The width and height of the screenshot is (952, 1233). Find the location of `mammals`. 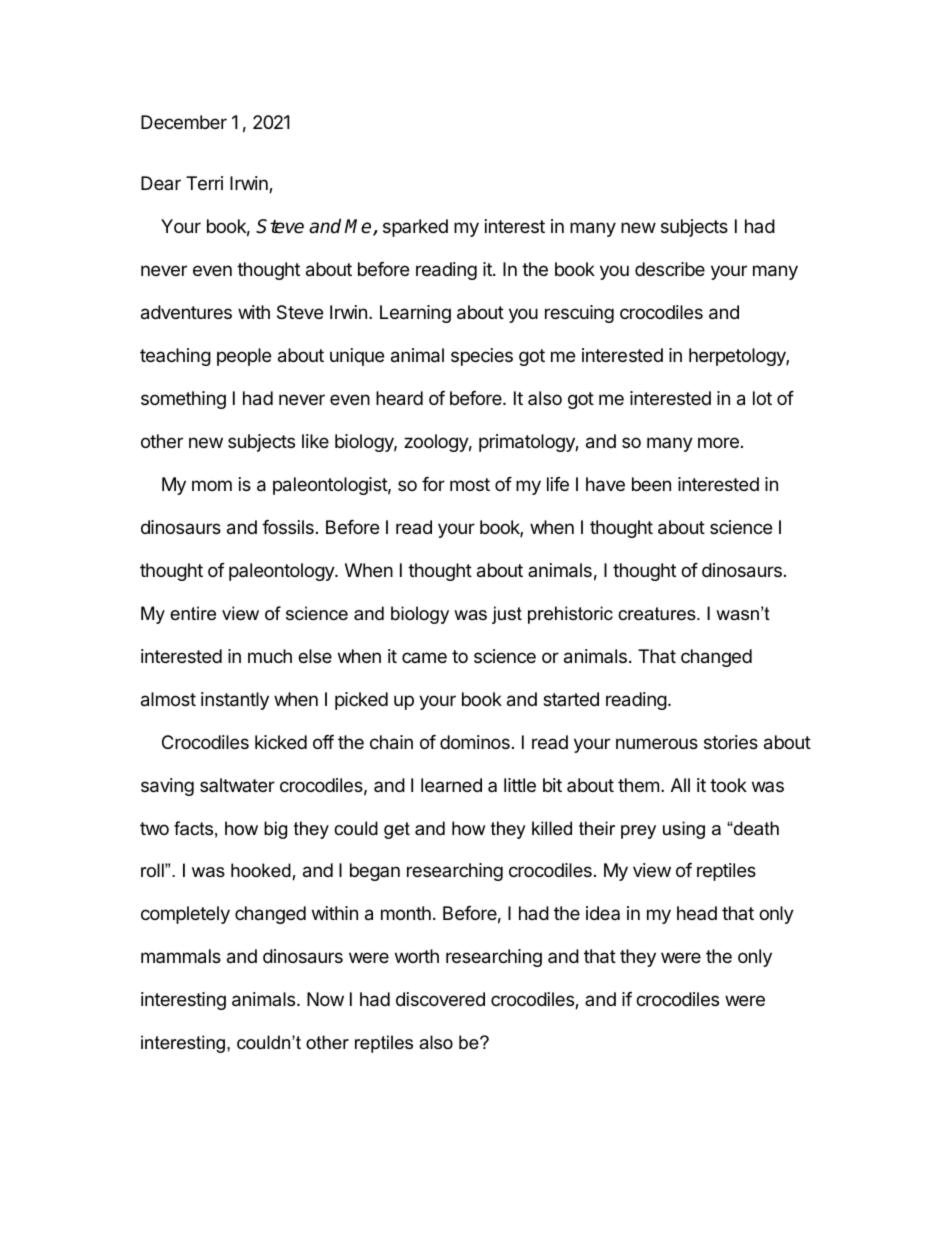

mammals is located at coordinates (181, 956).
